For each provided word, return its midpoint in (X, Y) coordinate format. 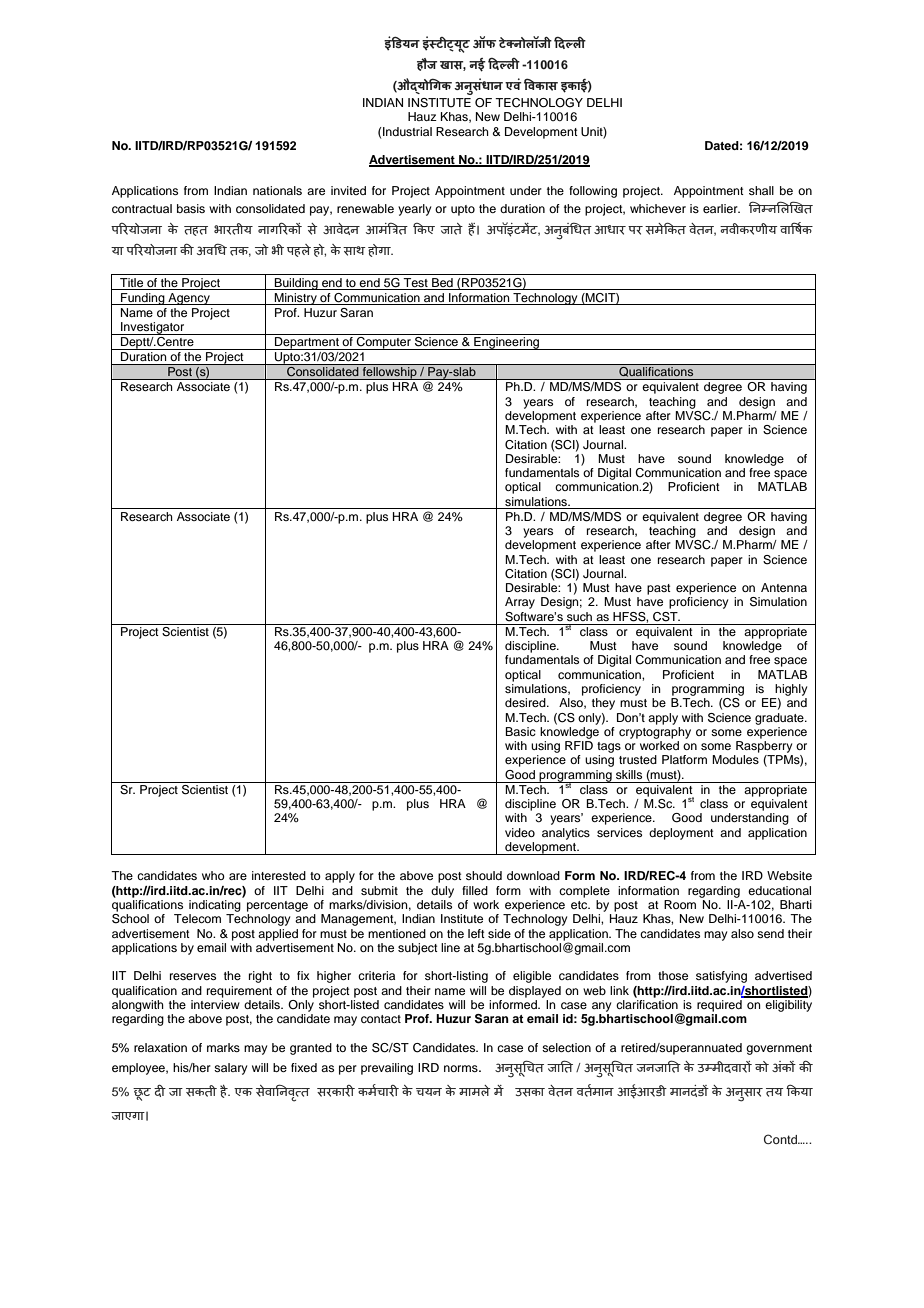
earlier (721, 208)
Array (520, 603)
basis (191, 208)
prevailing (387, 1069)
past (659, 589)
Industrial (406, 131)
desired (526, 702)
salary (230, 1069)
